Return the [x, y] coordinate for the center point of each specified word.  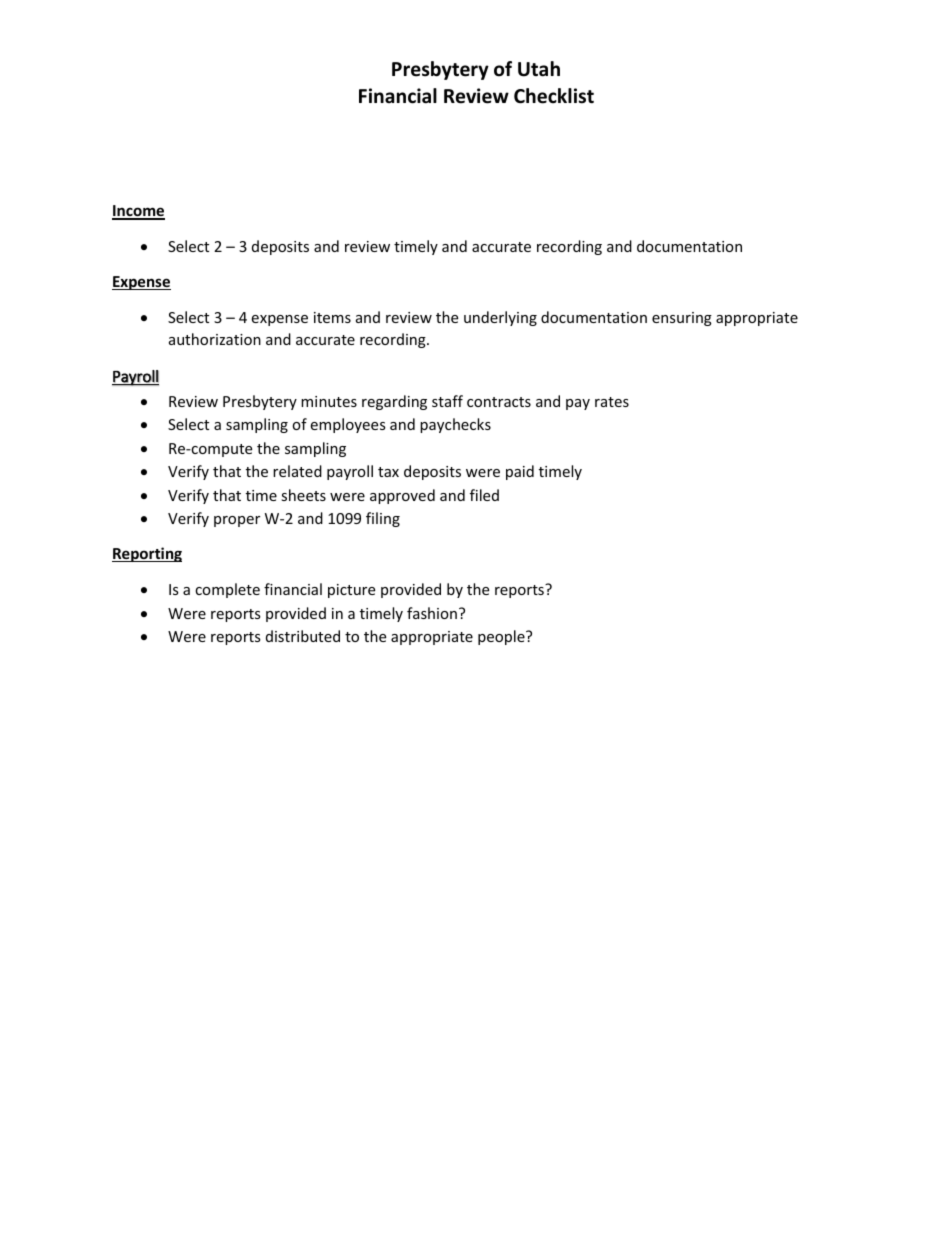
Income [138, 212]
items [332, 317]
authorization [215, 339]
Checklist [554, 96]
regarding [394, 402]
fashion [432, 613]
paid [520, 472]
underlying [500, 318]
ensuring [682, 319]
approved [402, 496]
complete [227, 590]
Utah [539, 69]
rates [612, 402]
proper [237, 521]
